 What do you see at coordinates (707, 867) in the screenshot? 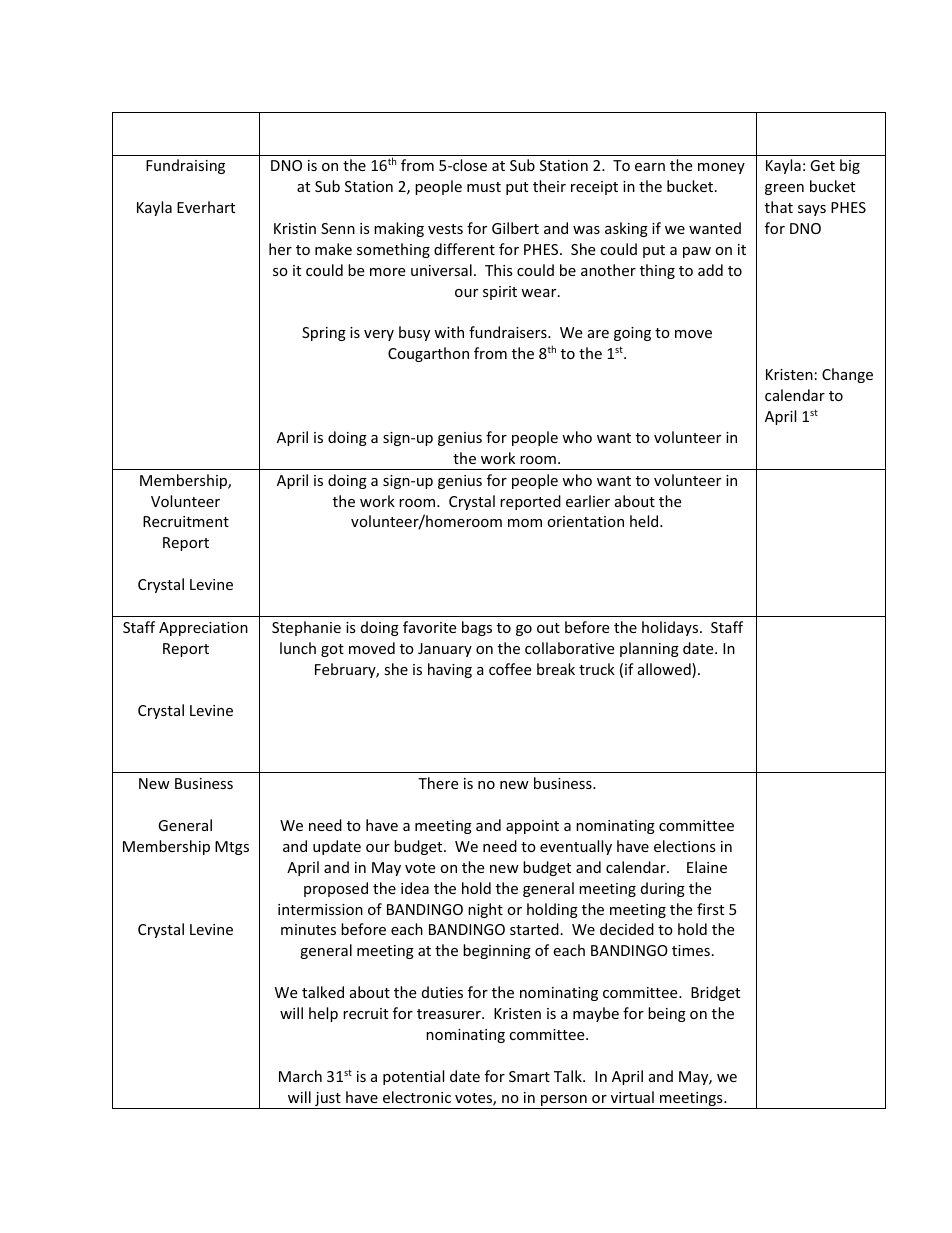
I see `Elaine` at bounding box center [707, 867].
